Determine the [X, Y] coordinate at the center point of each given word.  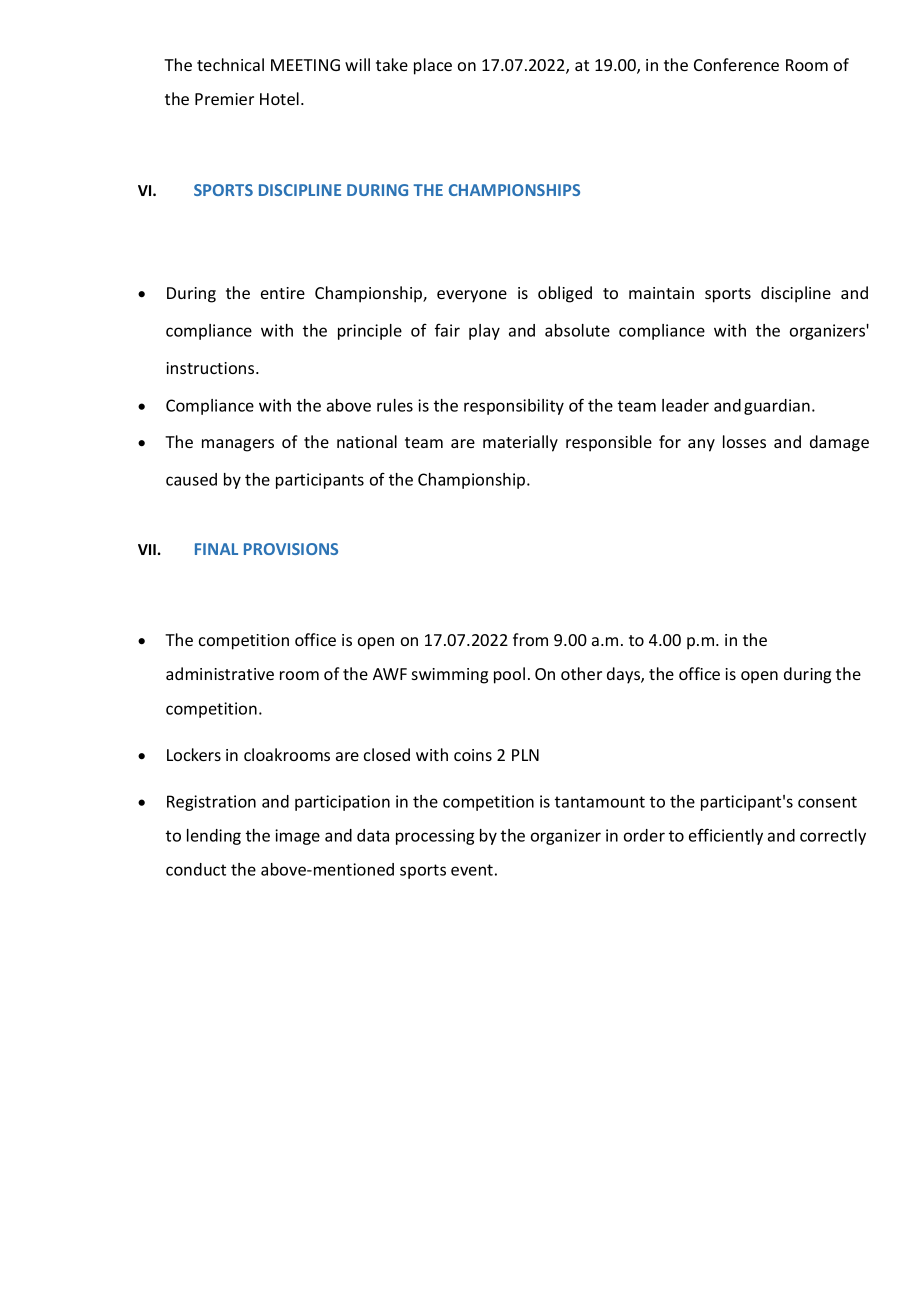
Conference [736, 64]
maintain [661, 293]
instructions [211, 368]
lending [214, 837]
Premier [224, 99]
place [433, 66]
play [484, 332]
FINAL [216, 549]
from [530, 639]
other [581, 673]
